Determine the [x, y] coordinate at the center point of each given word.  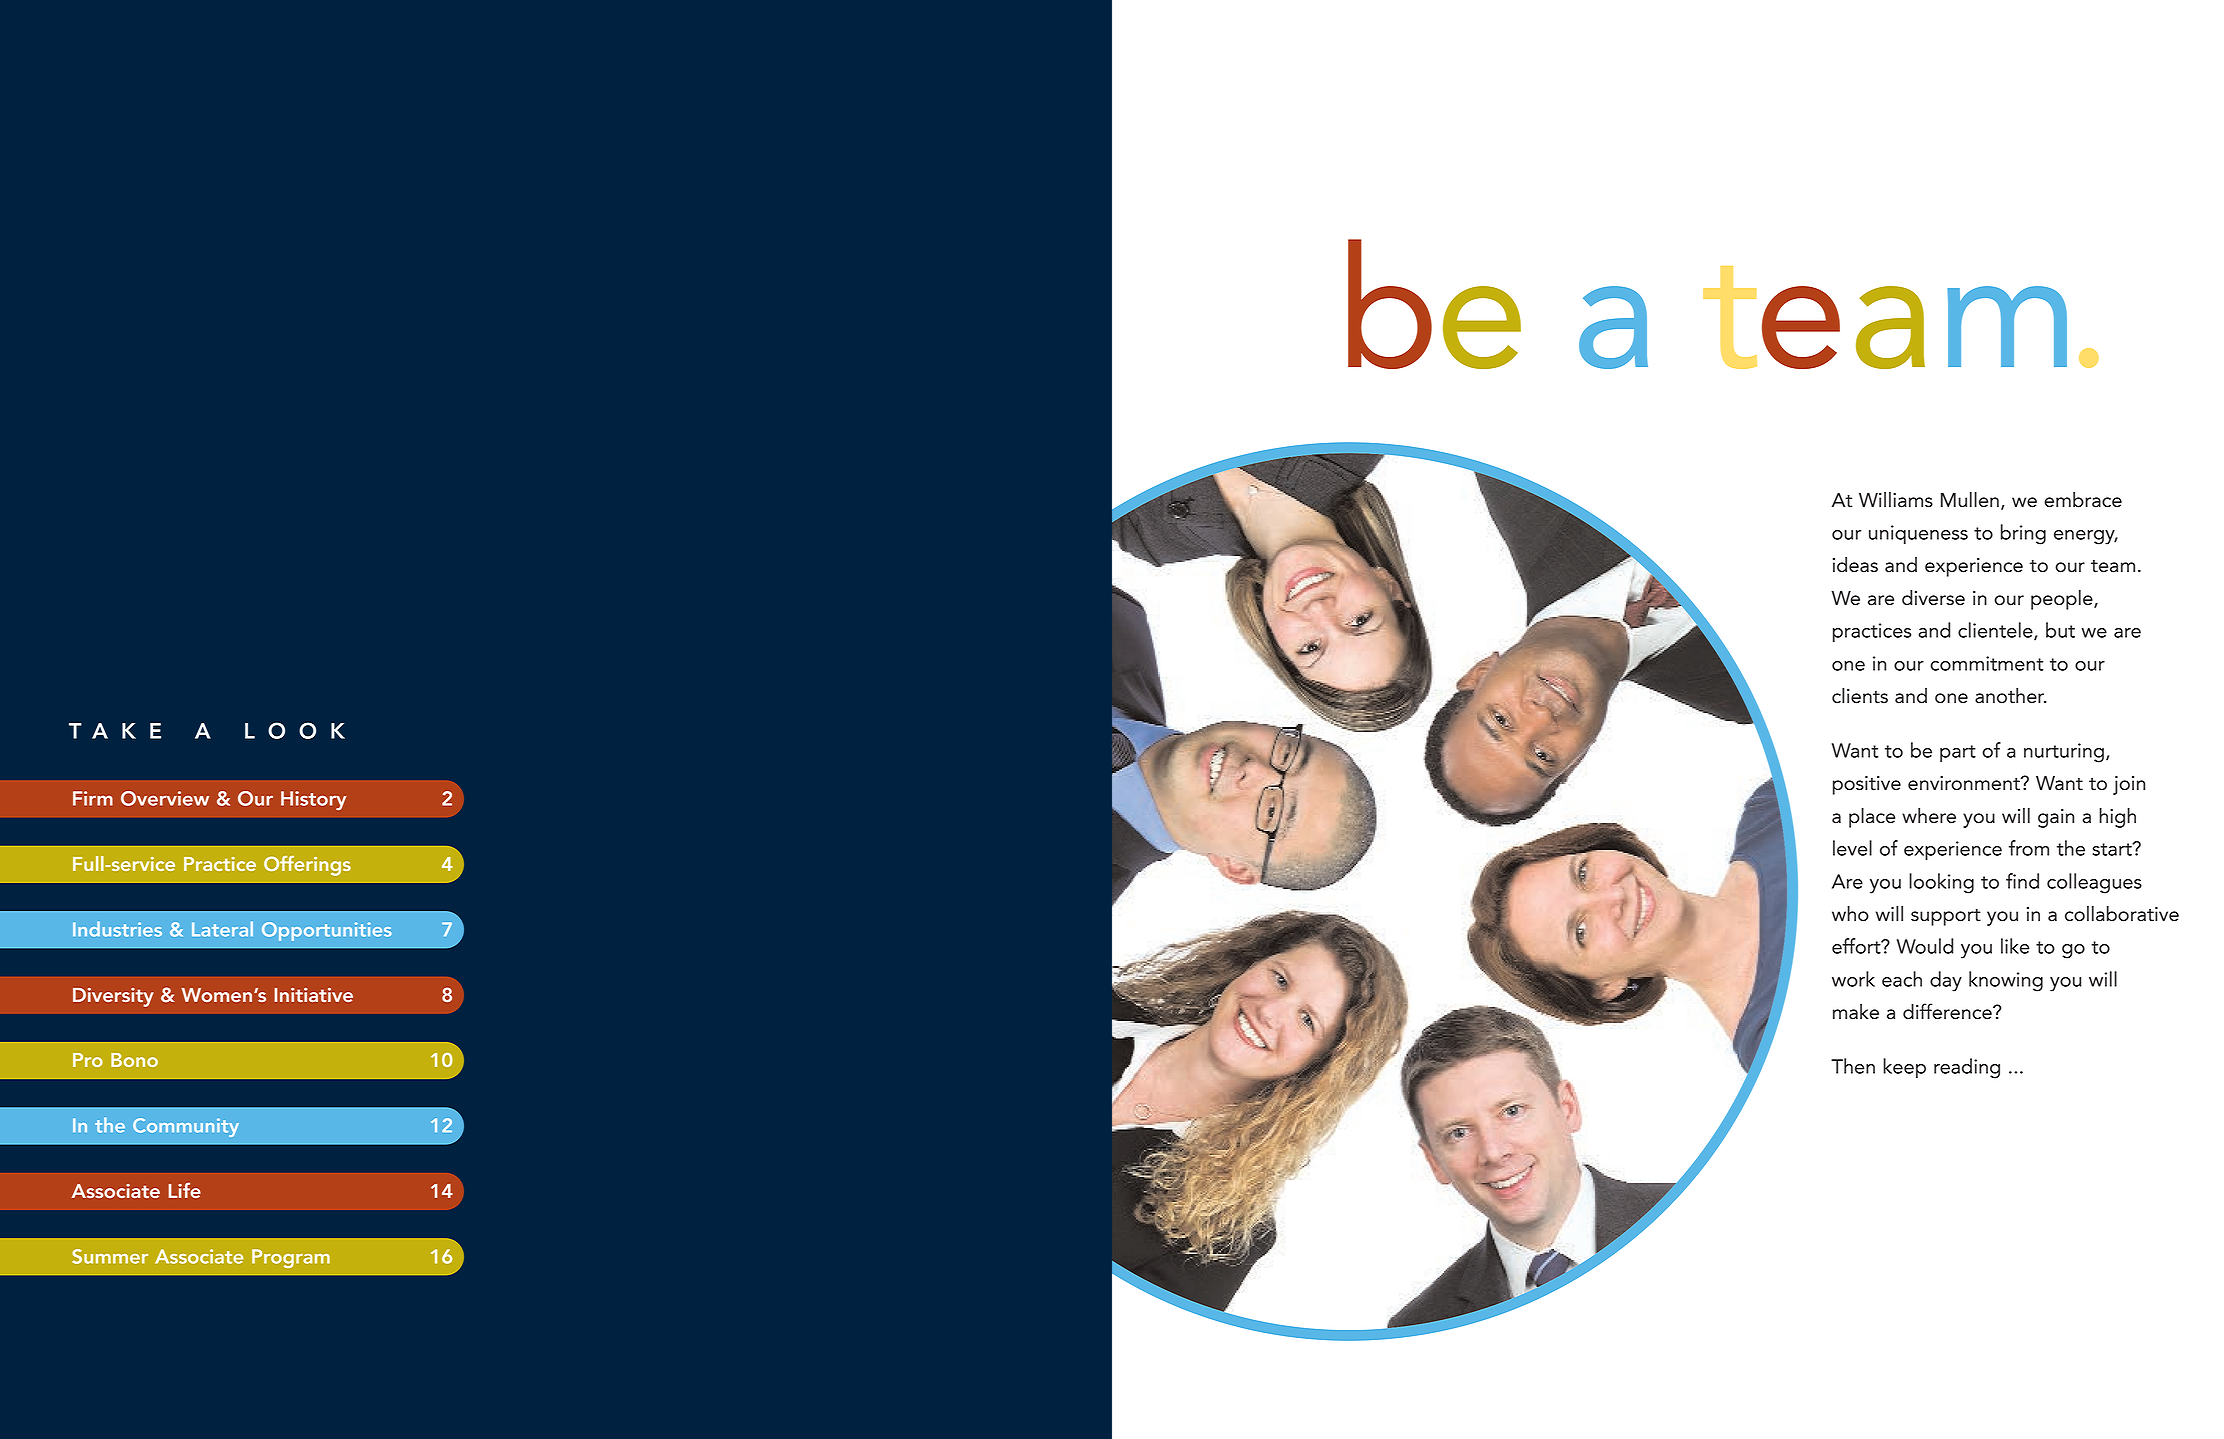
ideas [1855, 565]
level [1852, 848]
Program [291, 1258]
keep [1904, 1068]
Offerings [307, 866]
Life [184, 1190]
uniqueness [1918, 534]
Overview [165, 798]
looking [1941, 883]
